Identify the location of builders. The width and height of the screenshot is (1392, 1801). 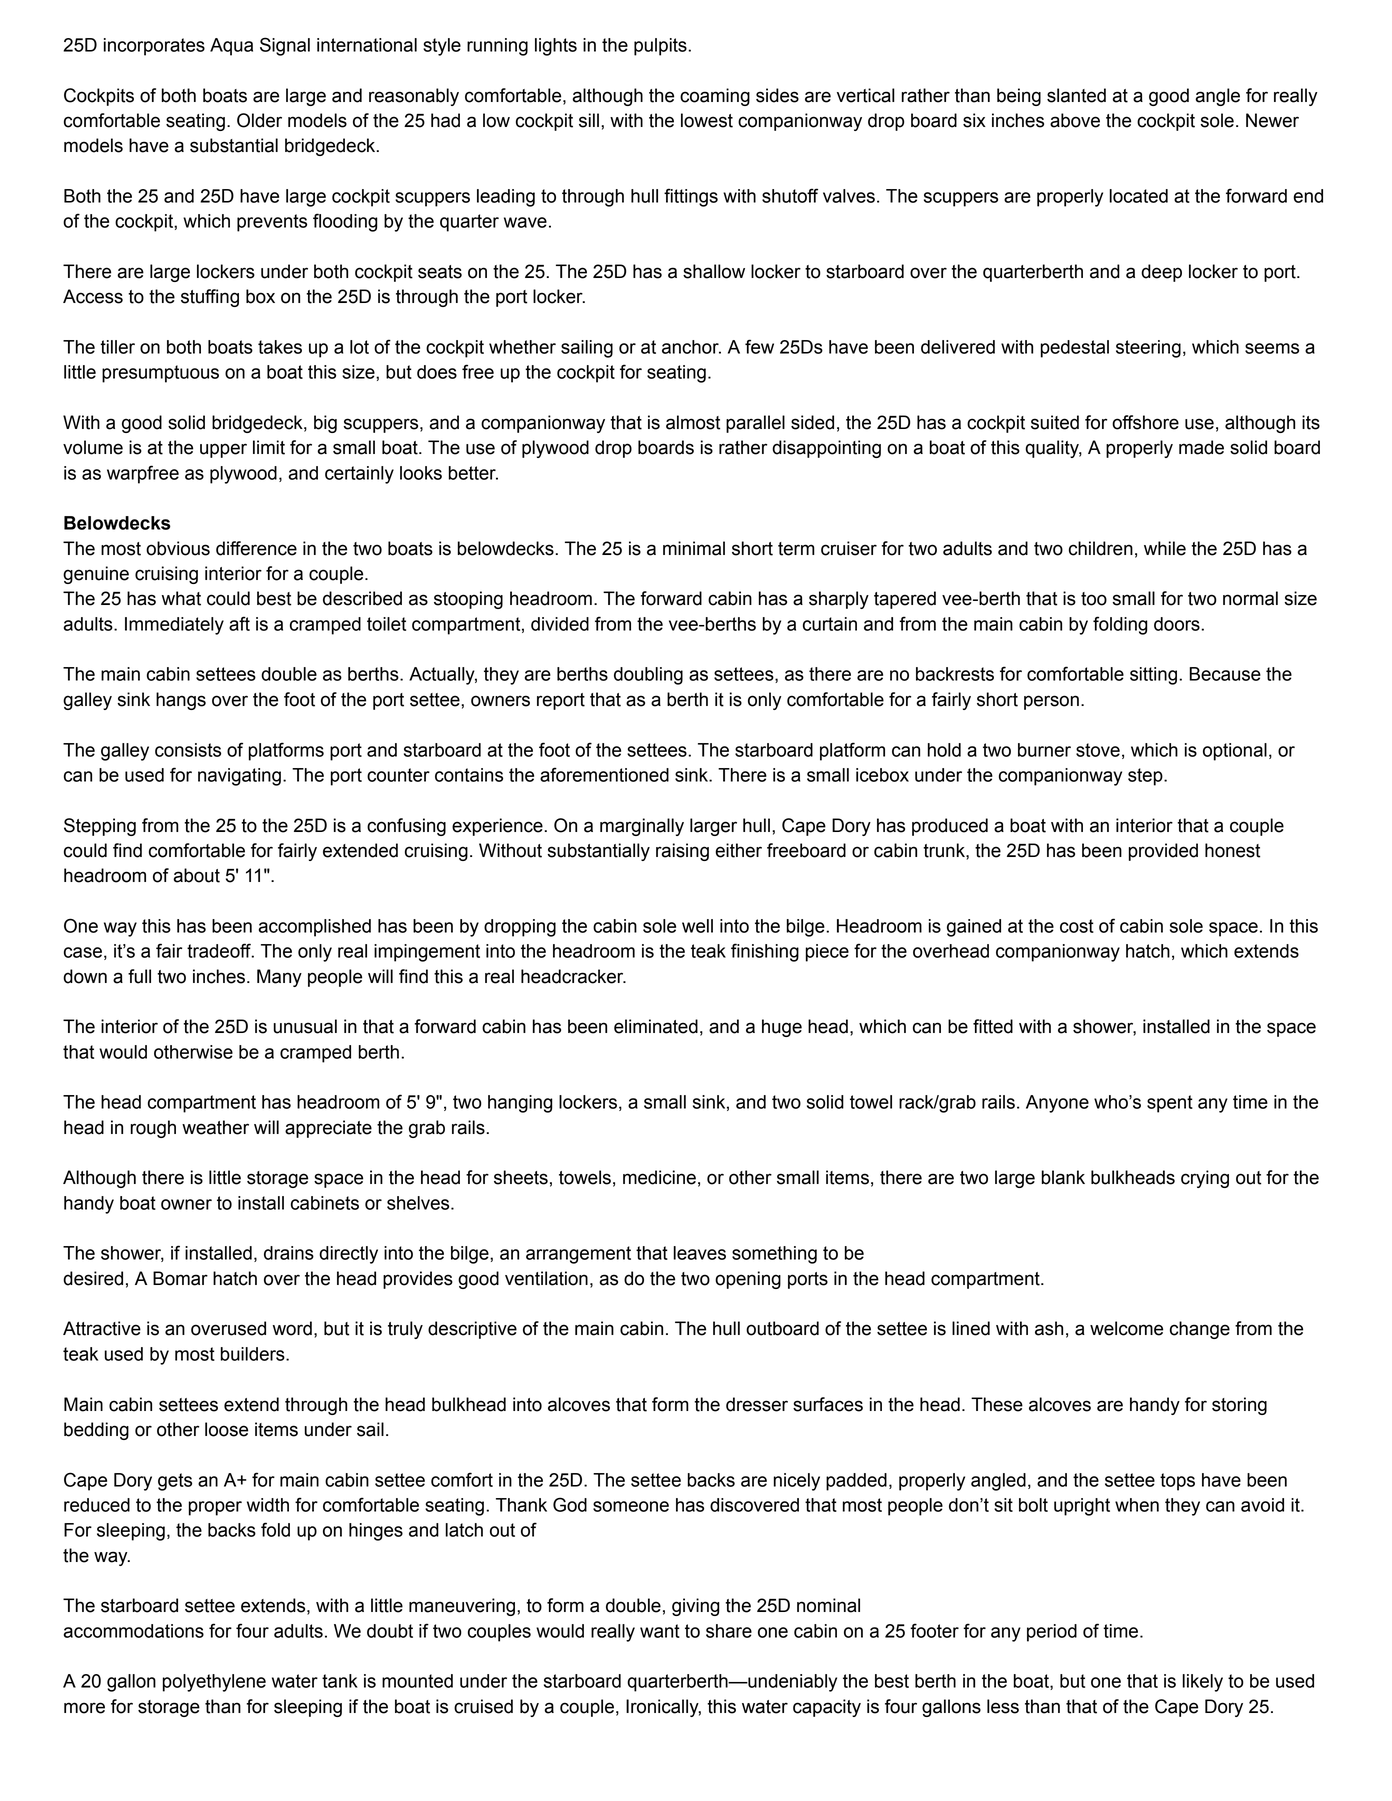
(253, 1354).
